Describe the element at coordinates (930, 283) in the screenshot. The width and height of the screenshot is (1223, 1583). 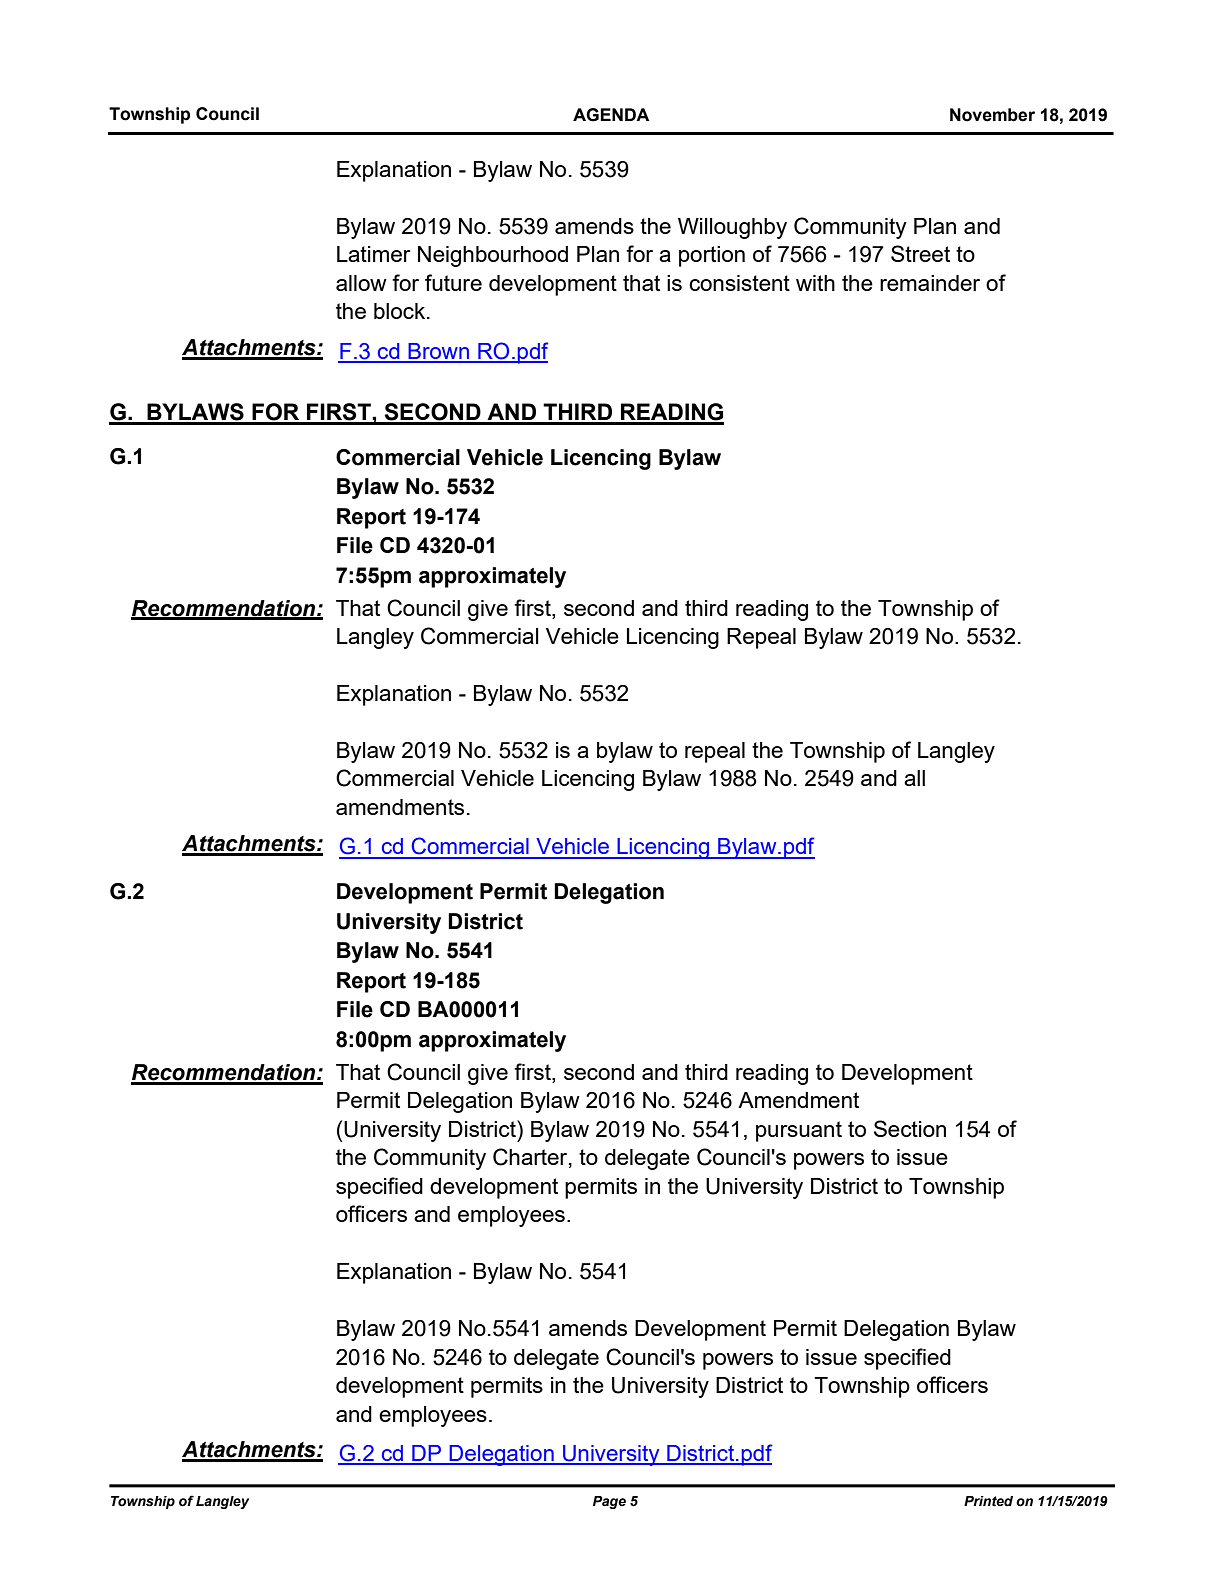
I see `remainder` at that location.
